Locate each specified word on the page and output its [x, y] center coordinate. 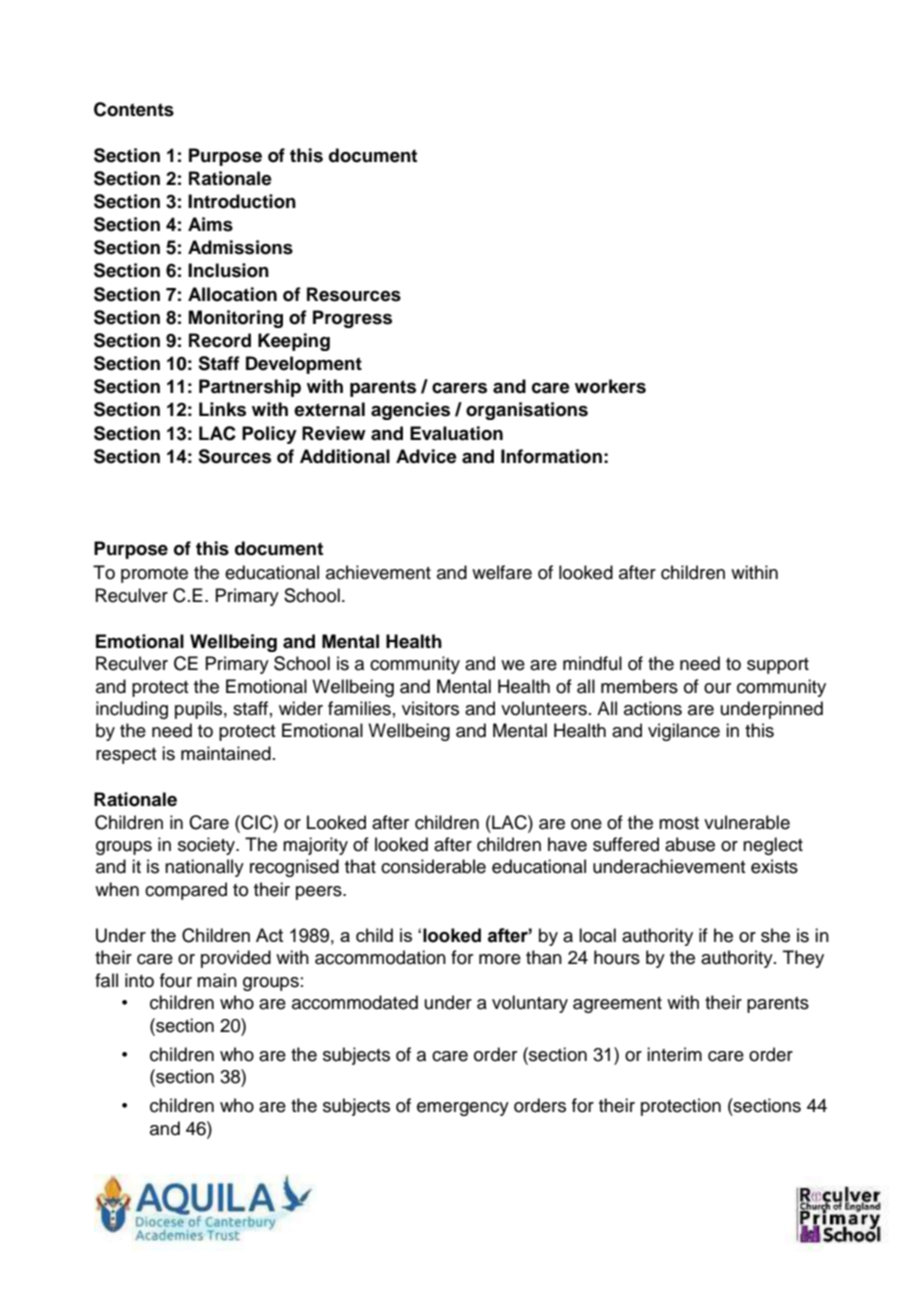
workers [610, 386]
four [176, 980]
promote [154, 575]
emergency [463, 1109]
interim [674, 1054]
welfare [502, 572]
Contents [134, 109]
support [778, 666]
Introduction [242, 201]
